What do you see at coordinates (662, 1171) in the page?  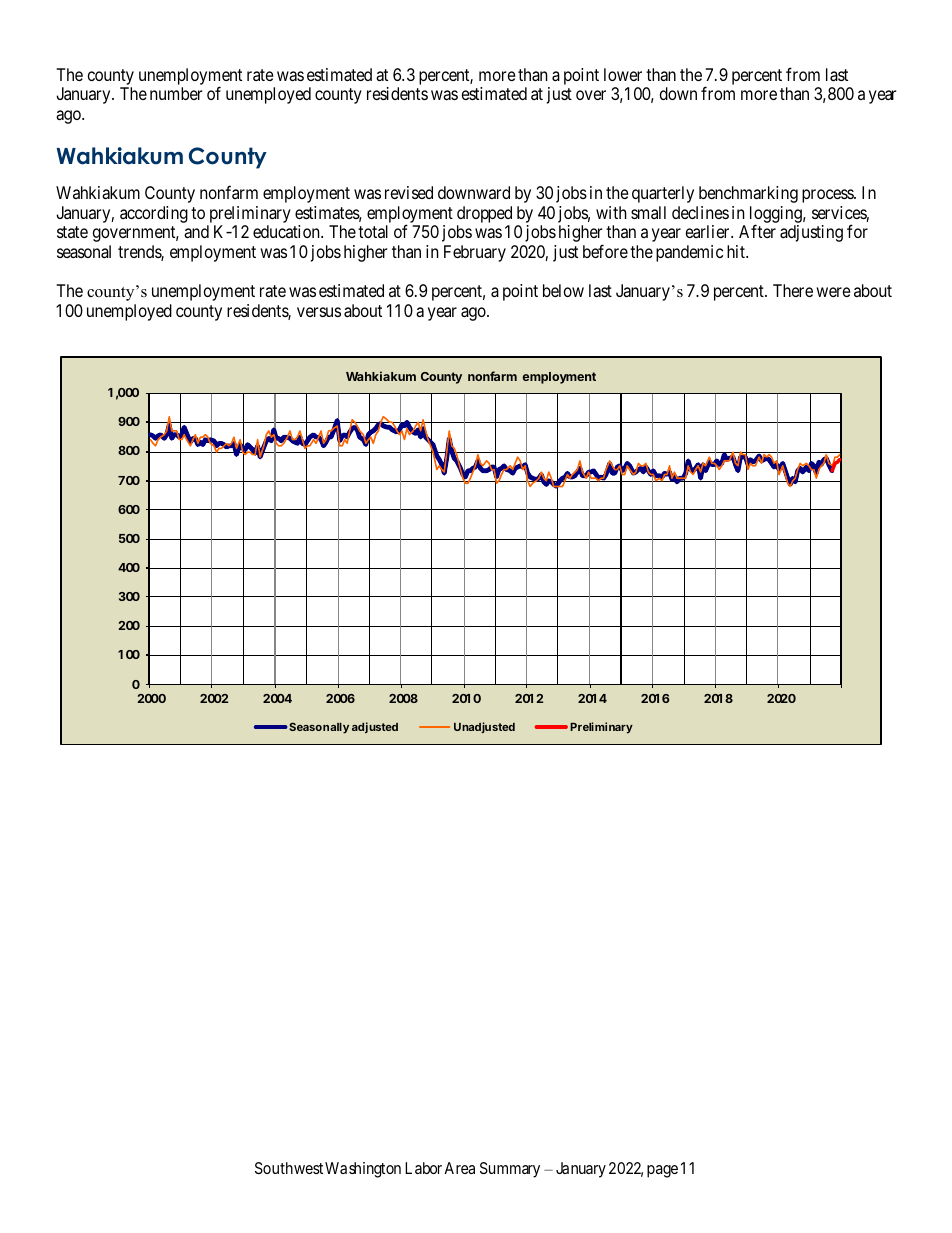 I see `page` at bounding box center [662, 1171].
